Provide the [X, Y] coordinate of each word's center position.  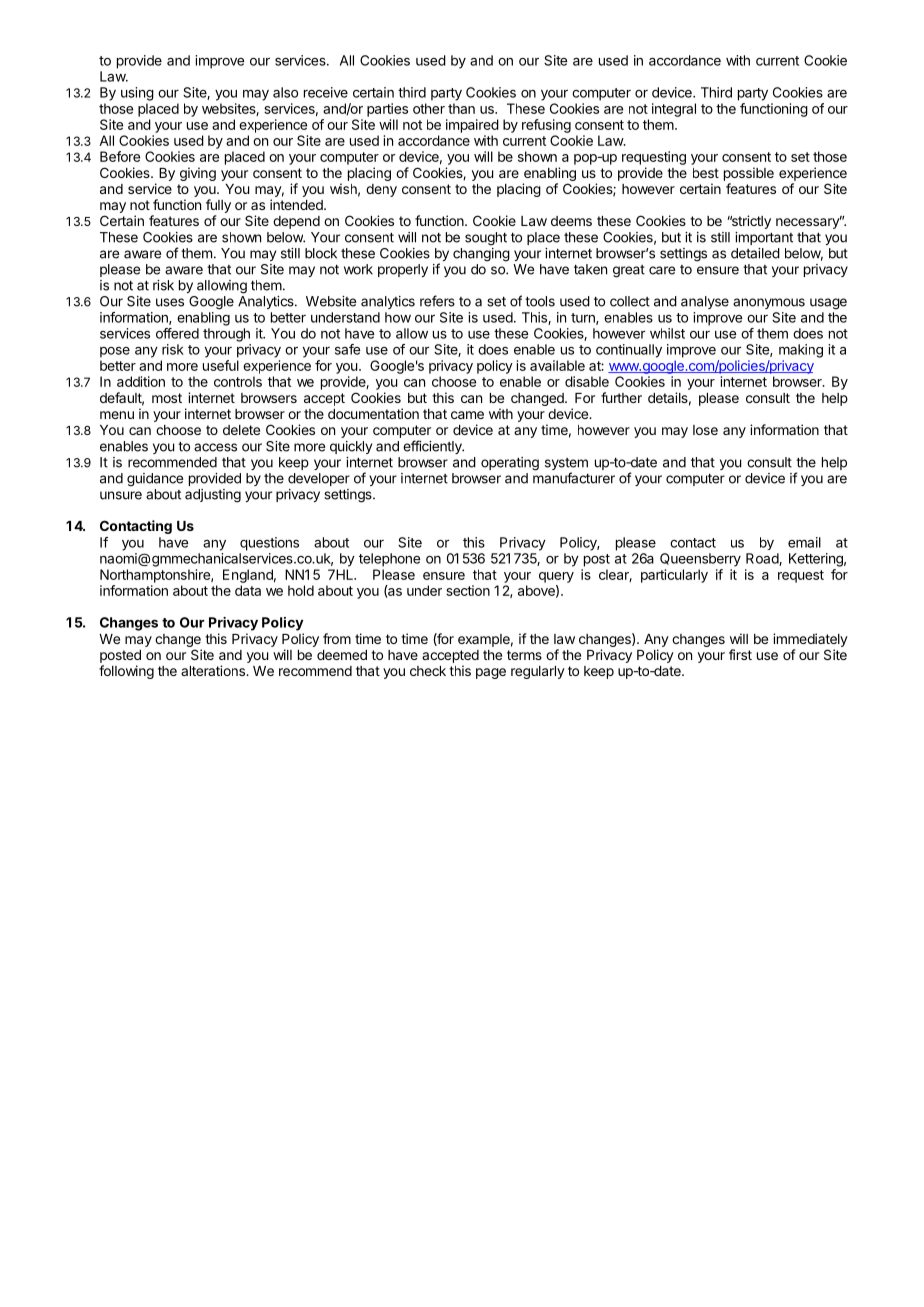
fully [218, 206]
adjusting [213, 496]
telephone [389, 560]
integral [674, 110]
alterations [214, 670]
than [461, 108]
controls [238, 381]
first [740, 654]
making [801, 351]
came [467, 415]
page [491, 673]
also [285, 92]
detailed [755, 253]
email [804, 542]
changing [481, 255]
